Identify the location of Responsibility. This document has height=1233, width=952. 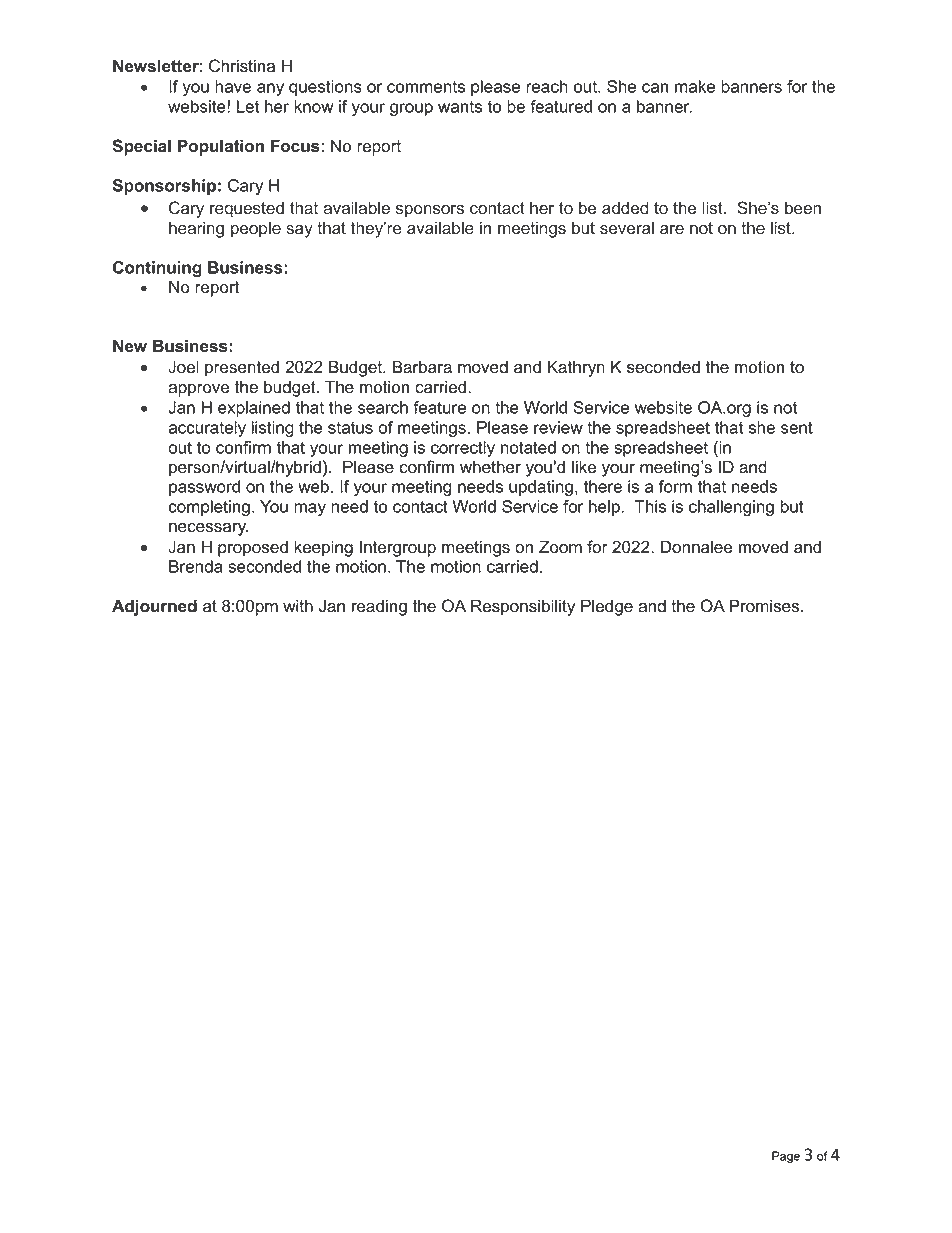
(523, 607).
